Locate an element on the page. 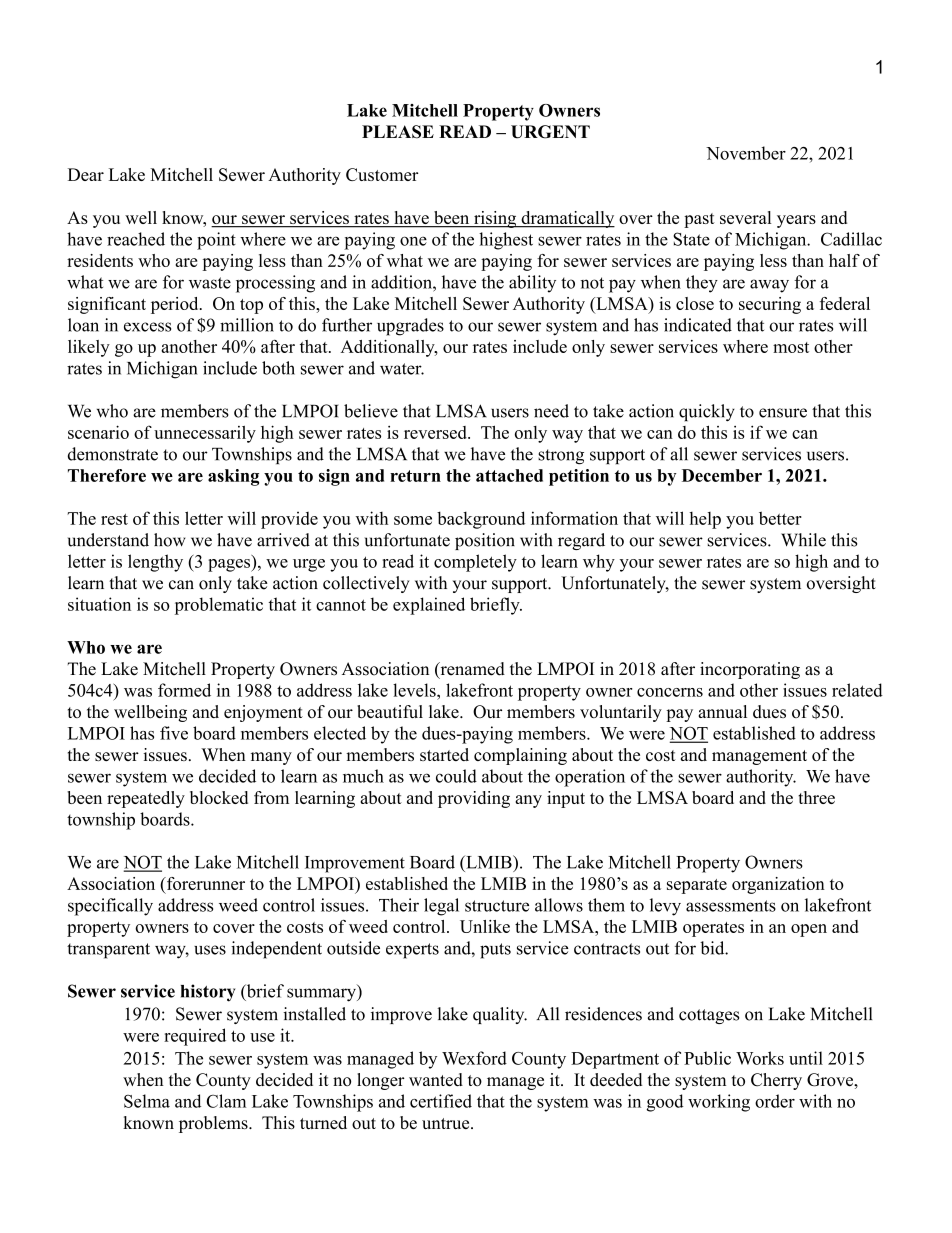  Dear is located at coordinates (86, 174).
